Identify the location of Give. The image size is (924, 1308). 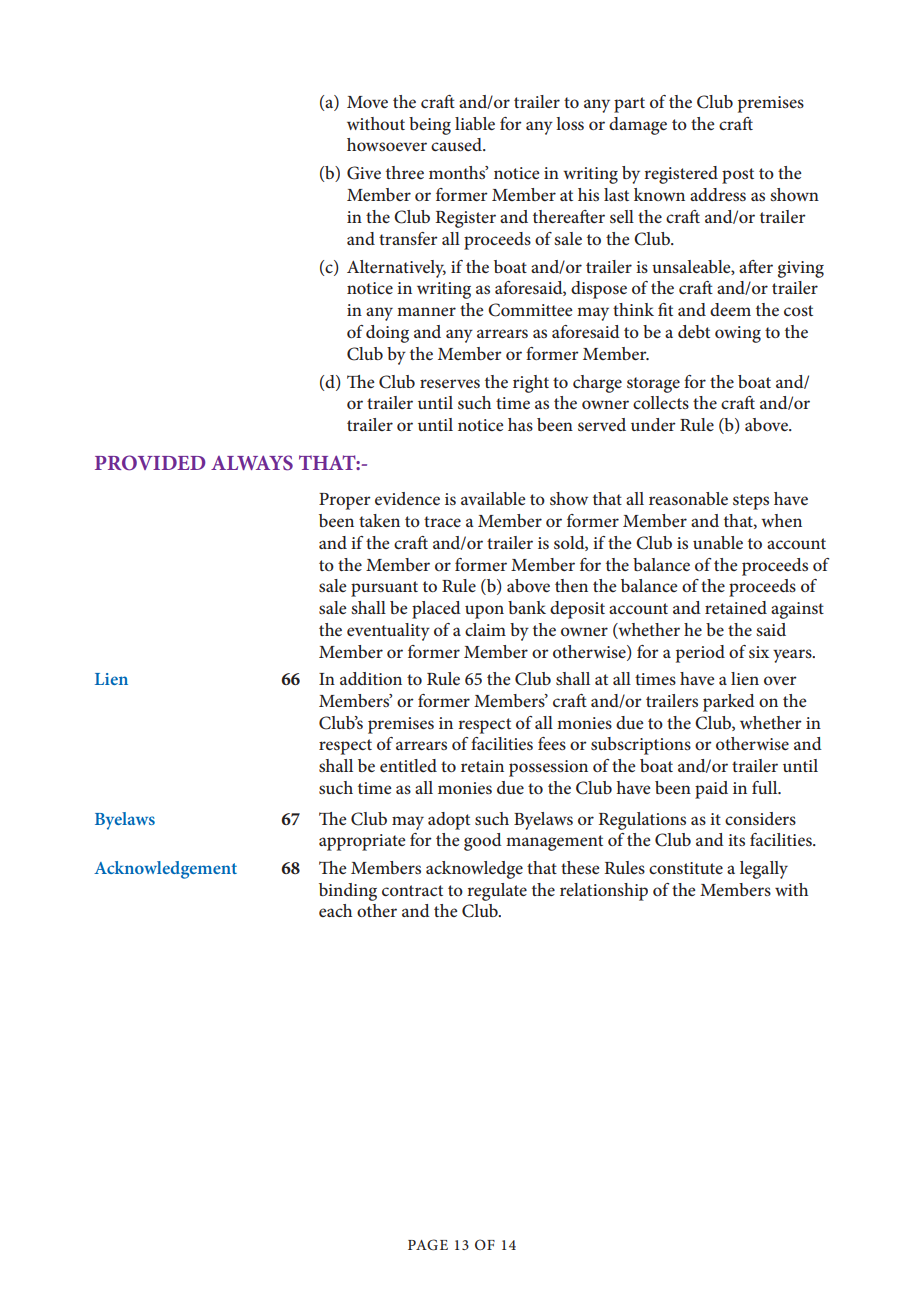
(364, 173).
